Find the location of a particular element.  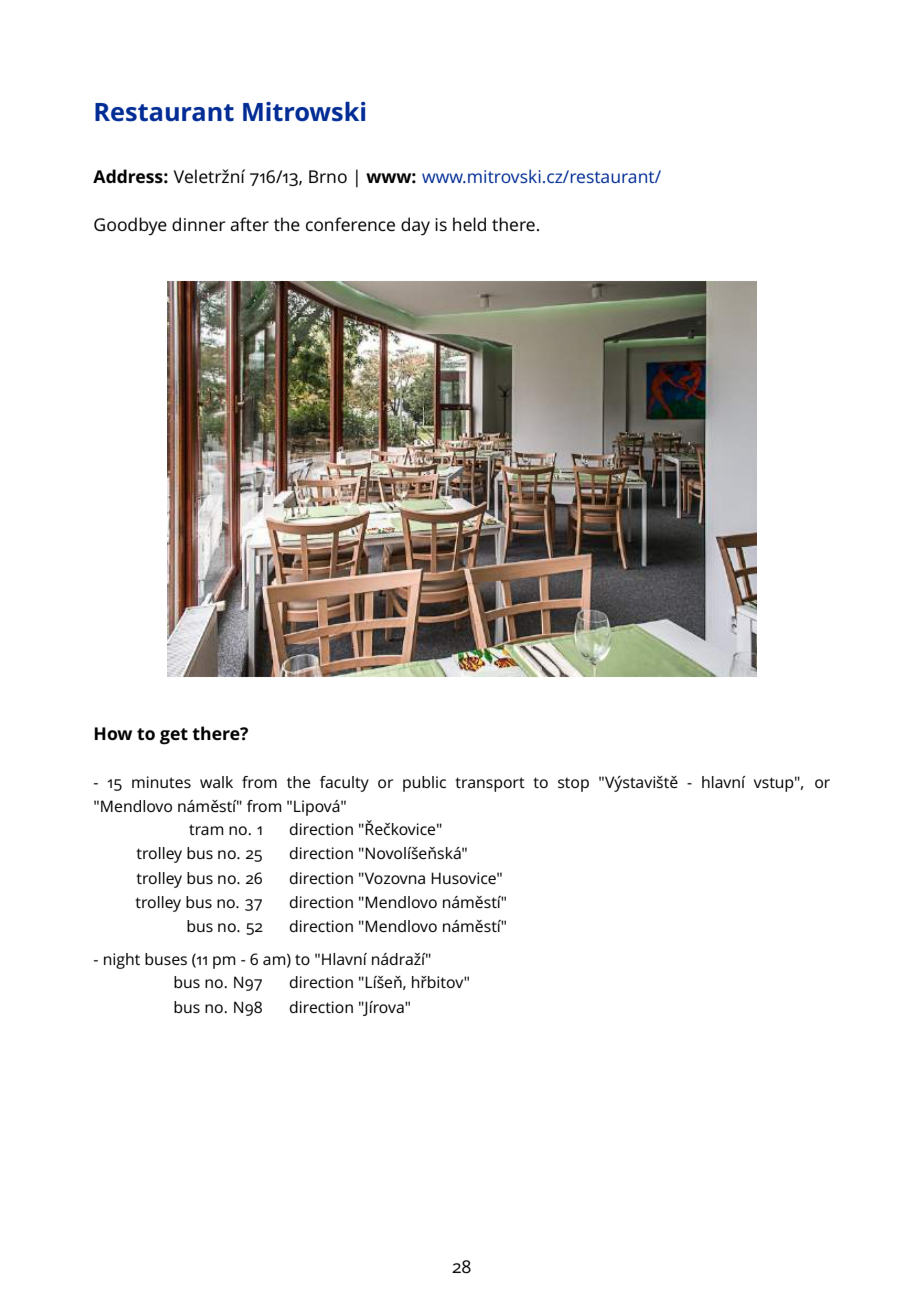

minutes is located at coordinates (161, 782).
